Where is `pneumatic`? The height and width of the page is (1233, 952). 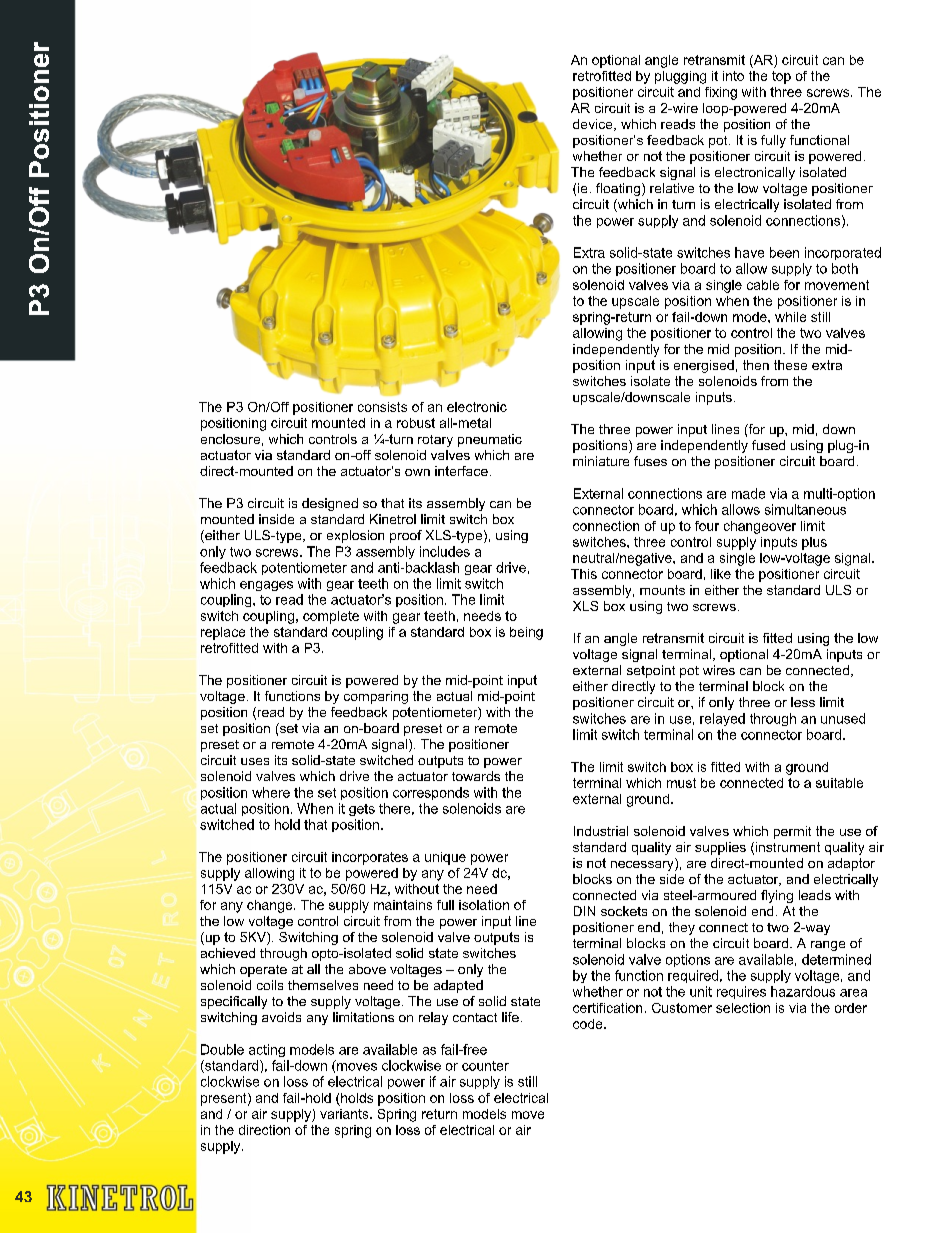
pneumatic is located at coordinates (490, 440).
